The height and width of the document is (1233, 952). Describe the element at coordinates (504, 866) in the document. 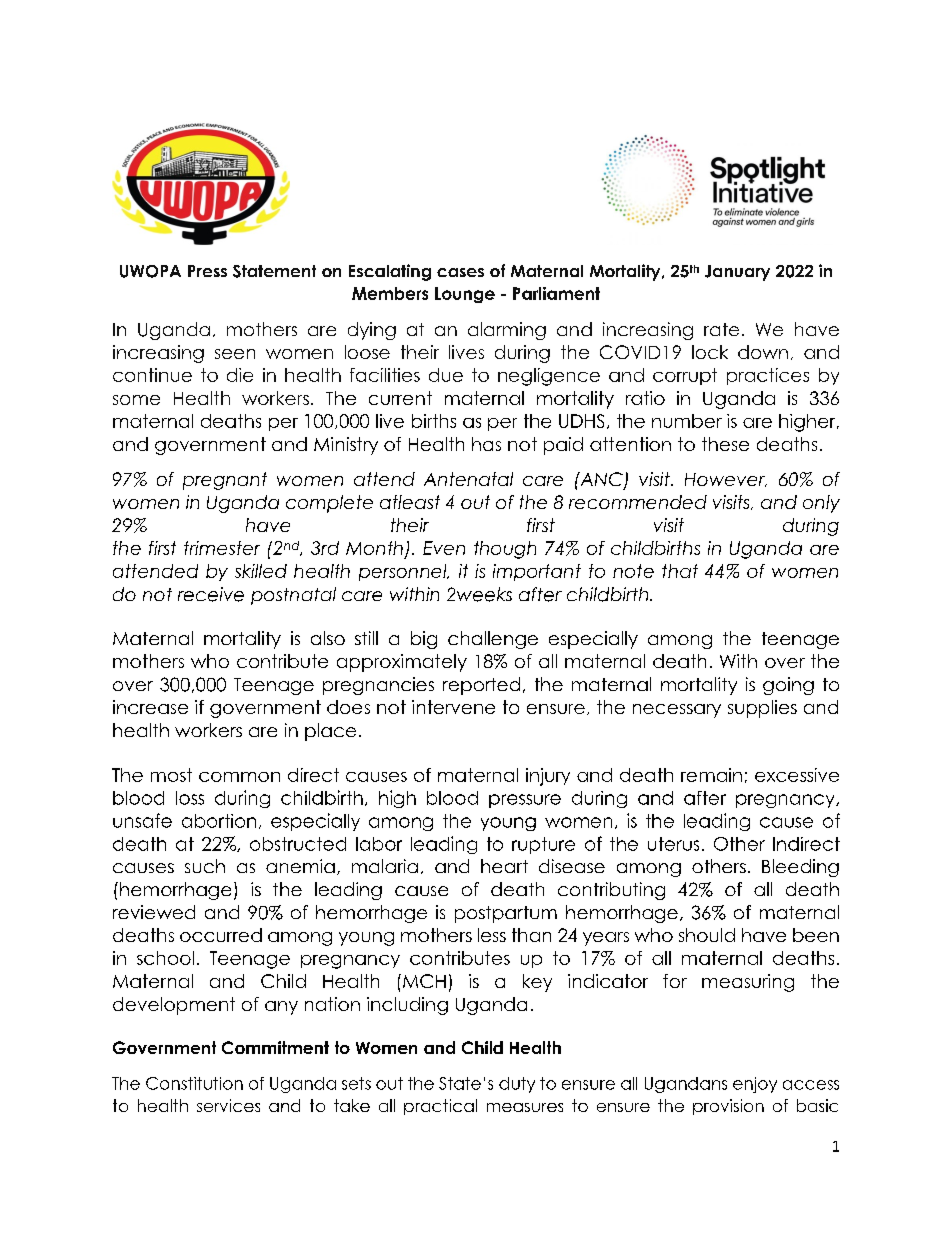

I see `heart` at that location.
